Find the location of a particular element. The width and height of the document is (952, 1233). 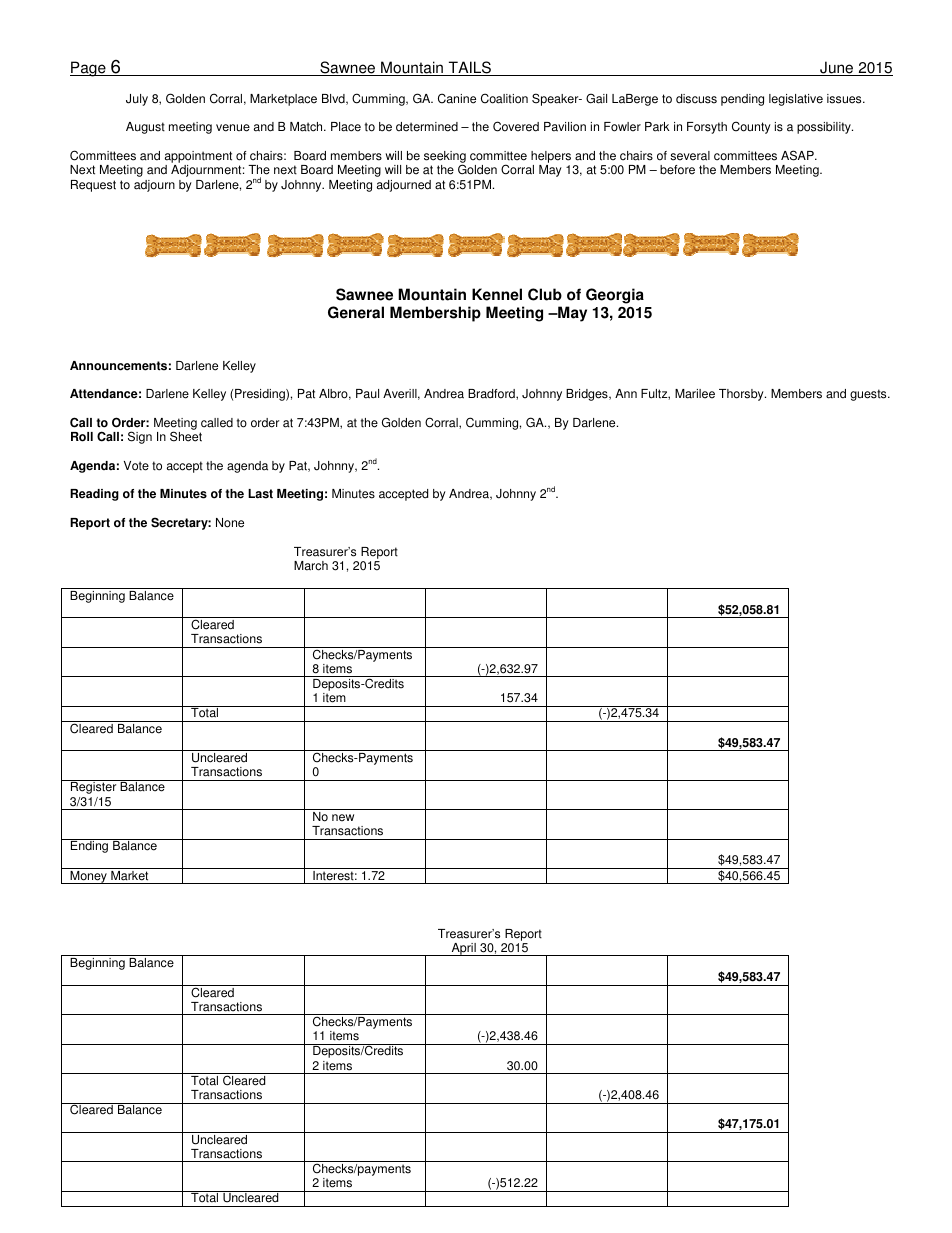

legislative is located at coordinates (796, 100).
